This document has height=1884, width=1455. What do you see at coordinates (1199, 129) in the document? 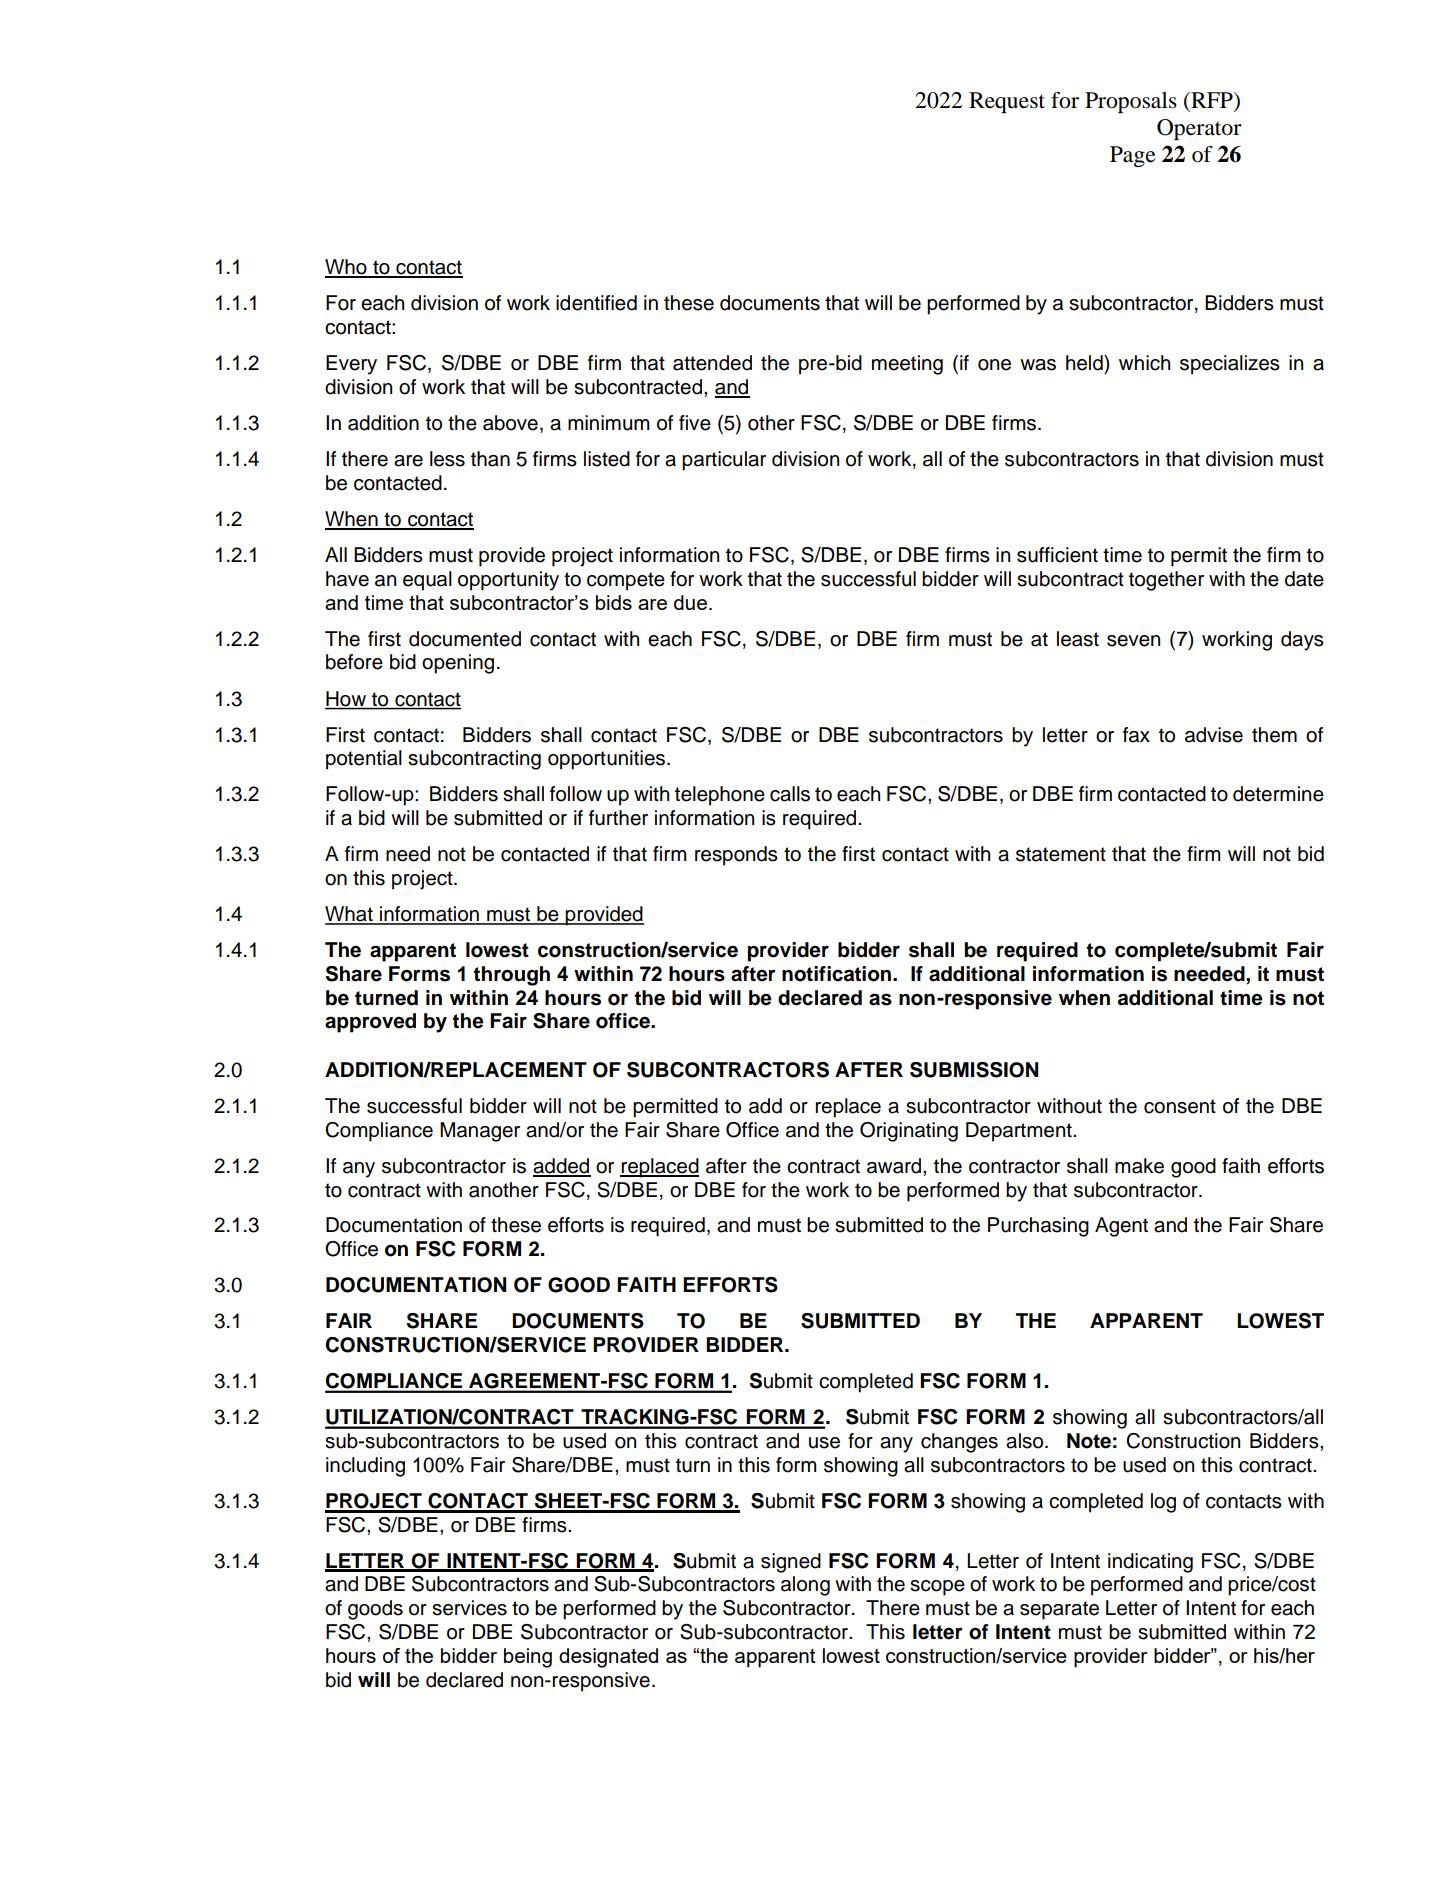
I see `Operator` at bounding box center [1199, 129].
